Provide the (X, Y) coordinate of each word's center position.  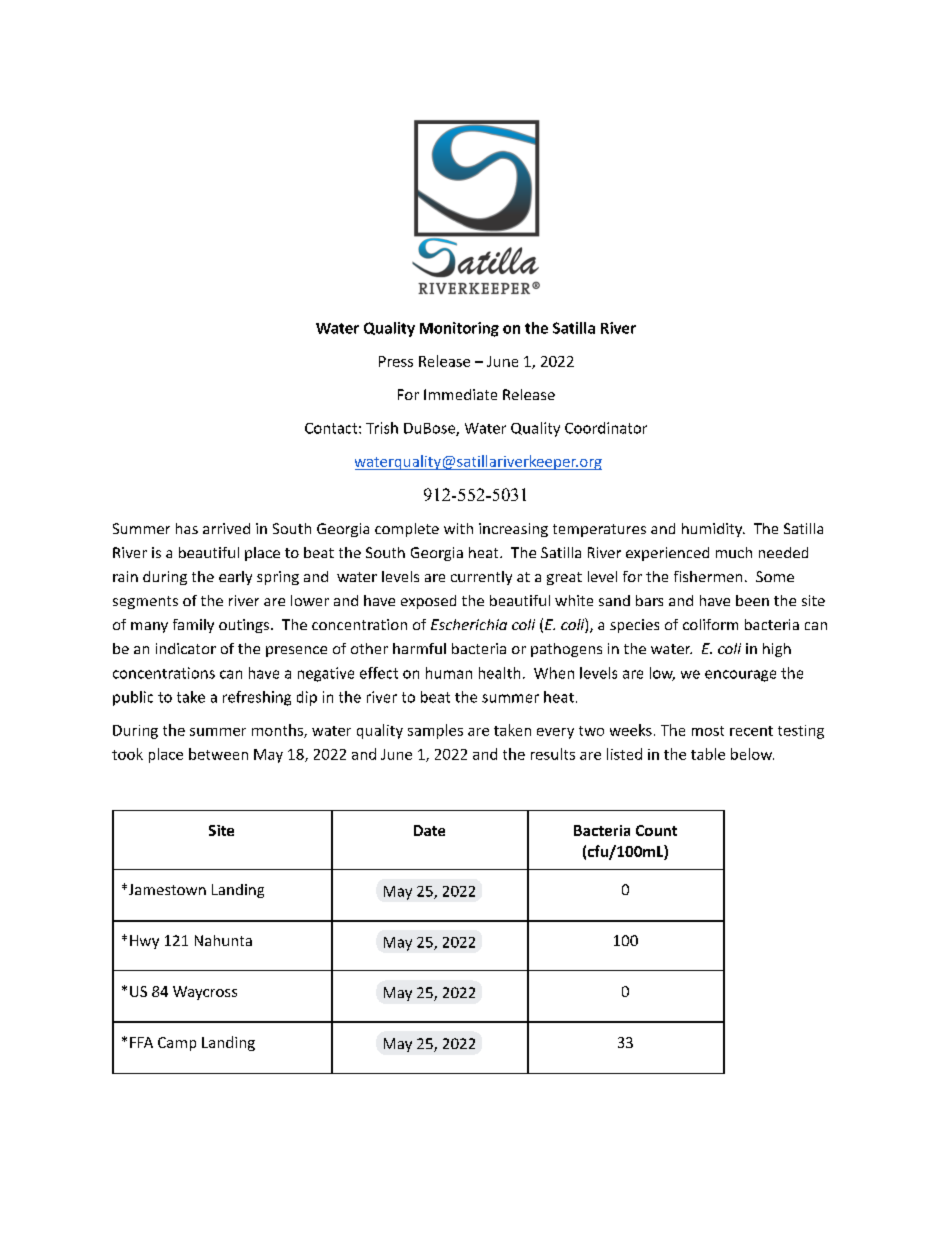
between (218, 754)
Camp (177, 1044)
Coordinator (606, 428)
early (235, 578)
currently (481, 578)
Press (396, 361)
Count (656, 830)
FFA (141, 1042)
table (708, 754)
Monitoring (459, 329)
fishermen (708, 576)
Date (429, 830)
